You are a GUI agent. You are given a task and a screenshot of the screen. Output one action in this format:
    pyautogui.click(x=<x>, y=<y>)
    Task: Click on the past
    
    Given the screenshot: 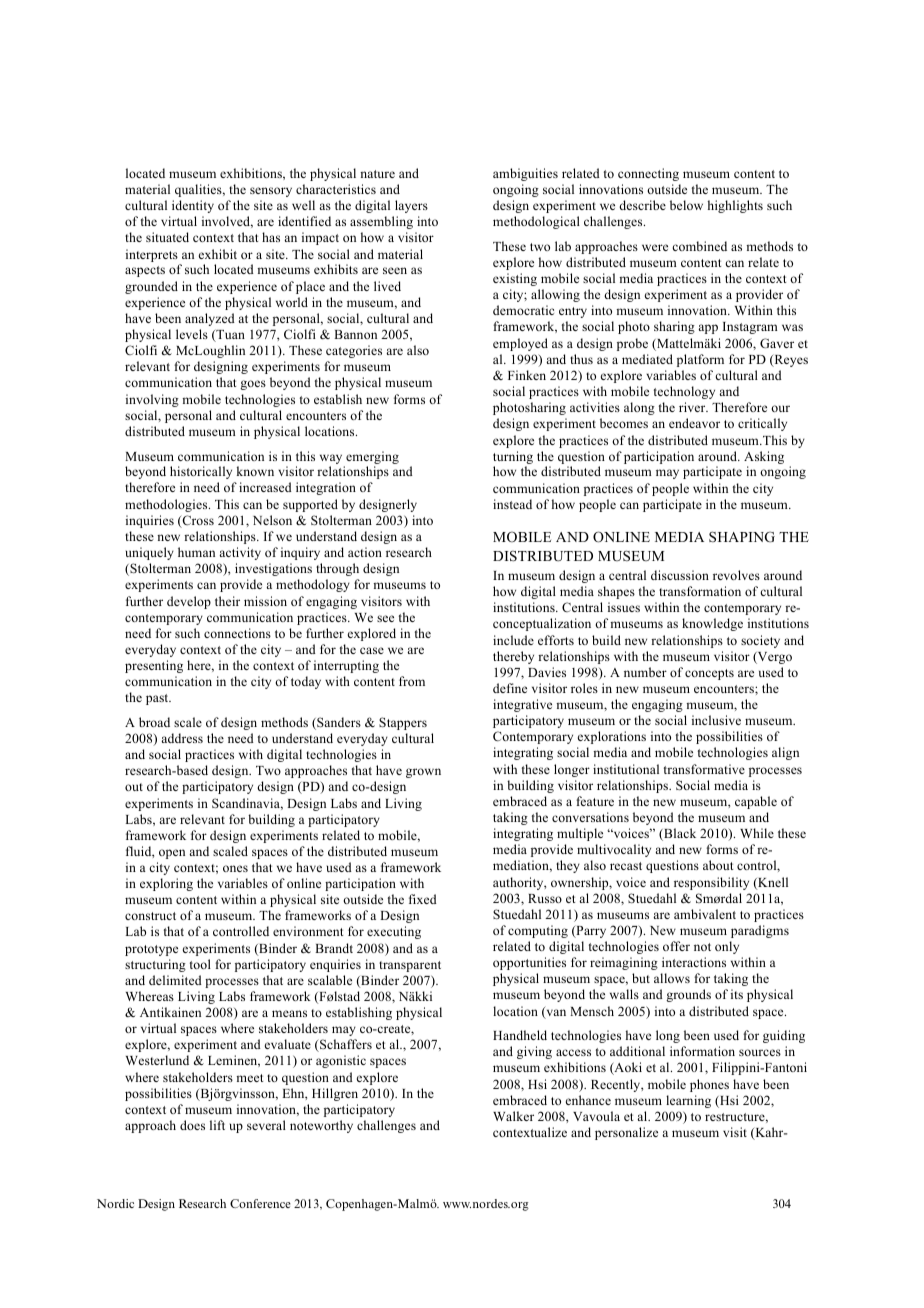 What is the action you would take?
    pyautogui.click(x=158, y=699)
